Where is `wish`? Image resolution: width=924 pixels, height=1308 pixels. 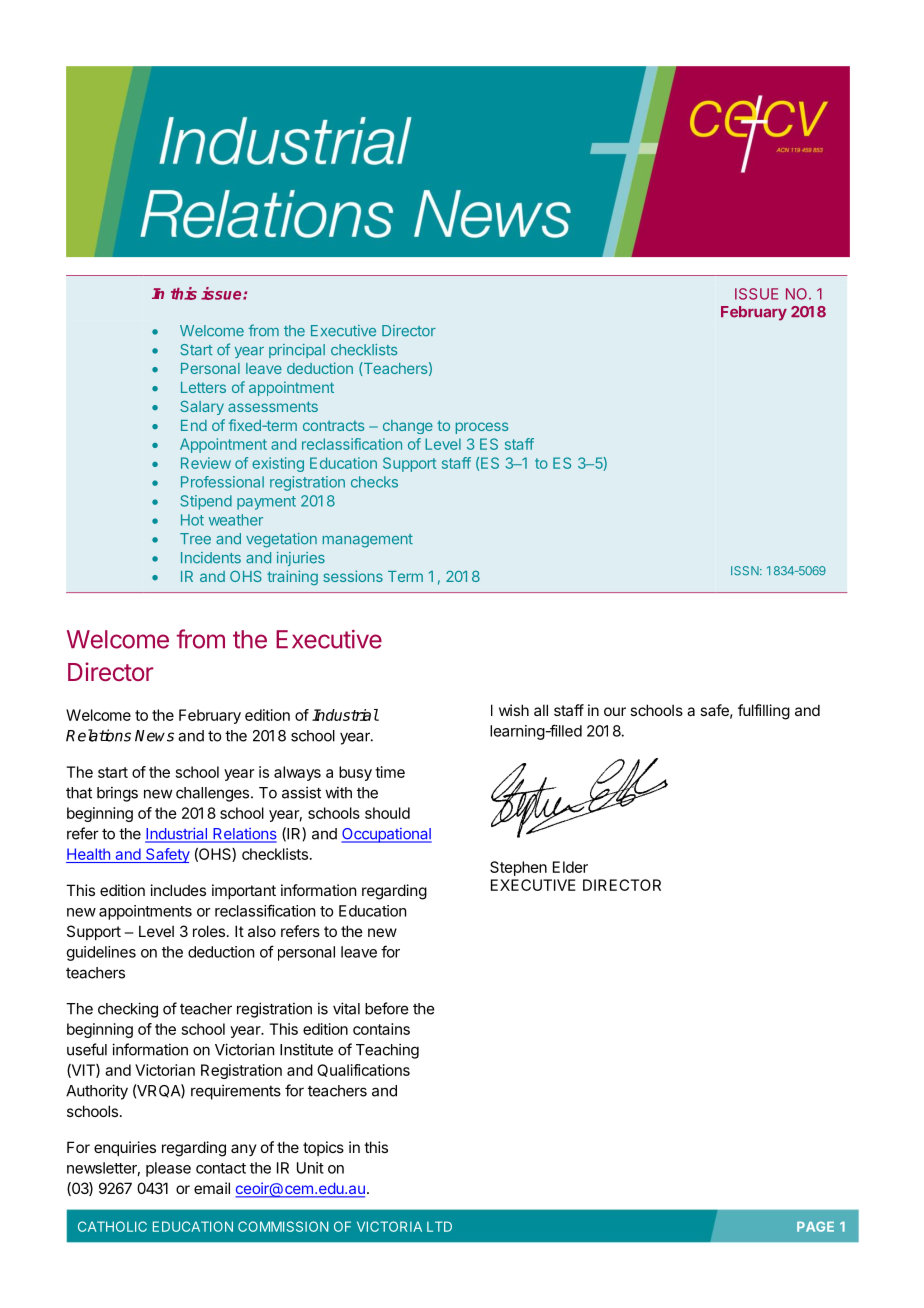 wish is located at coordinates (514, 710).
